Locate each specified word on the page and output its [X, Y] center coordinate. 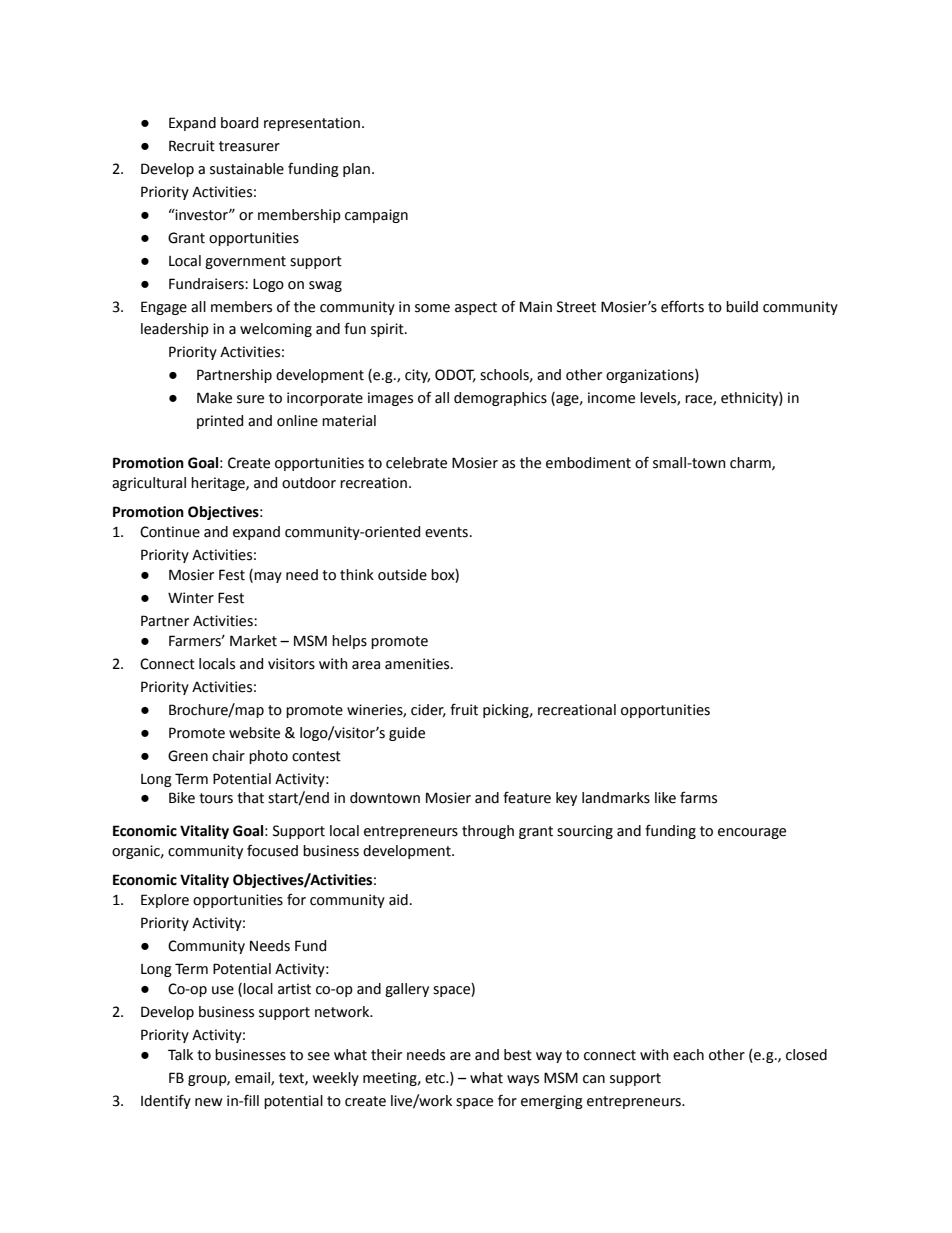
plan [358, 170]
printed [220, 422]
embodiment [588, 463]
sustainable [247, 169]
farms [698, 797]
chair [228, 756]
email [253, 1078]
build [742, 307]
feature [527, 797]
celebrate [416, 463]
